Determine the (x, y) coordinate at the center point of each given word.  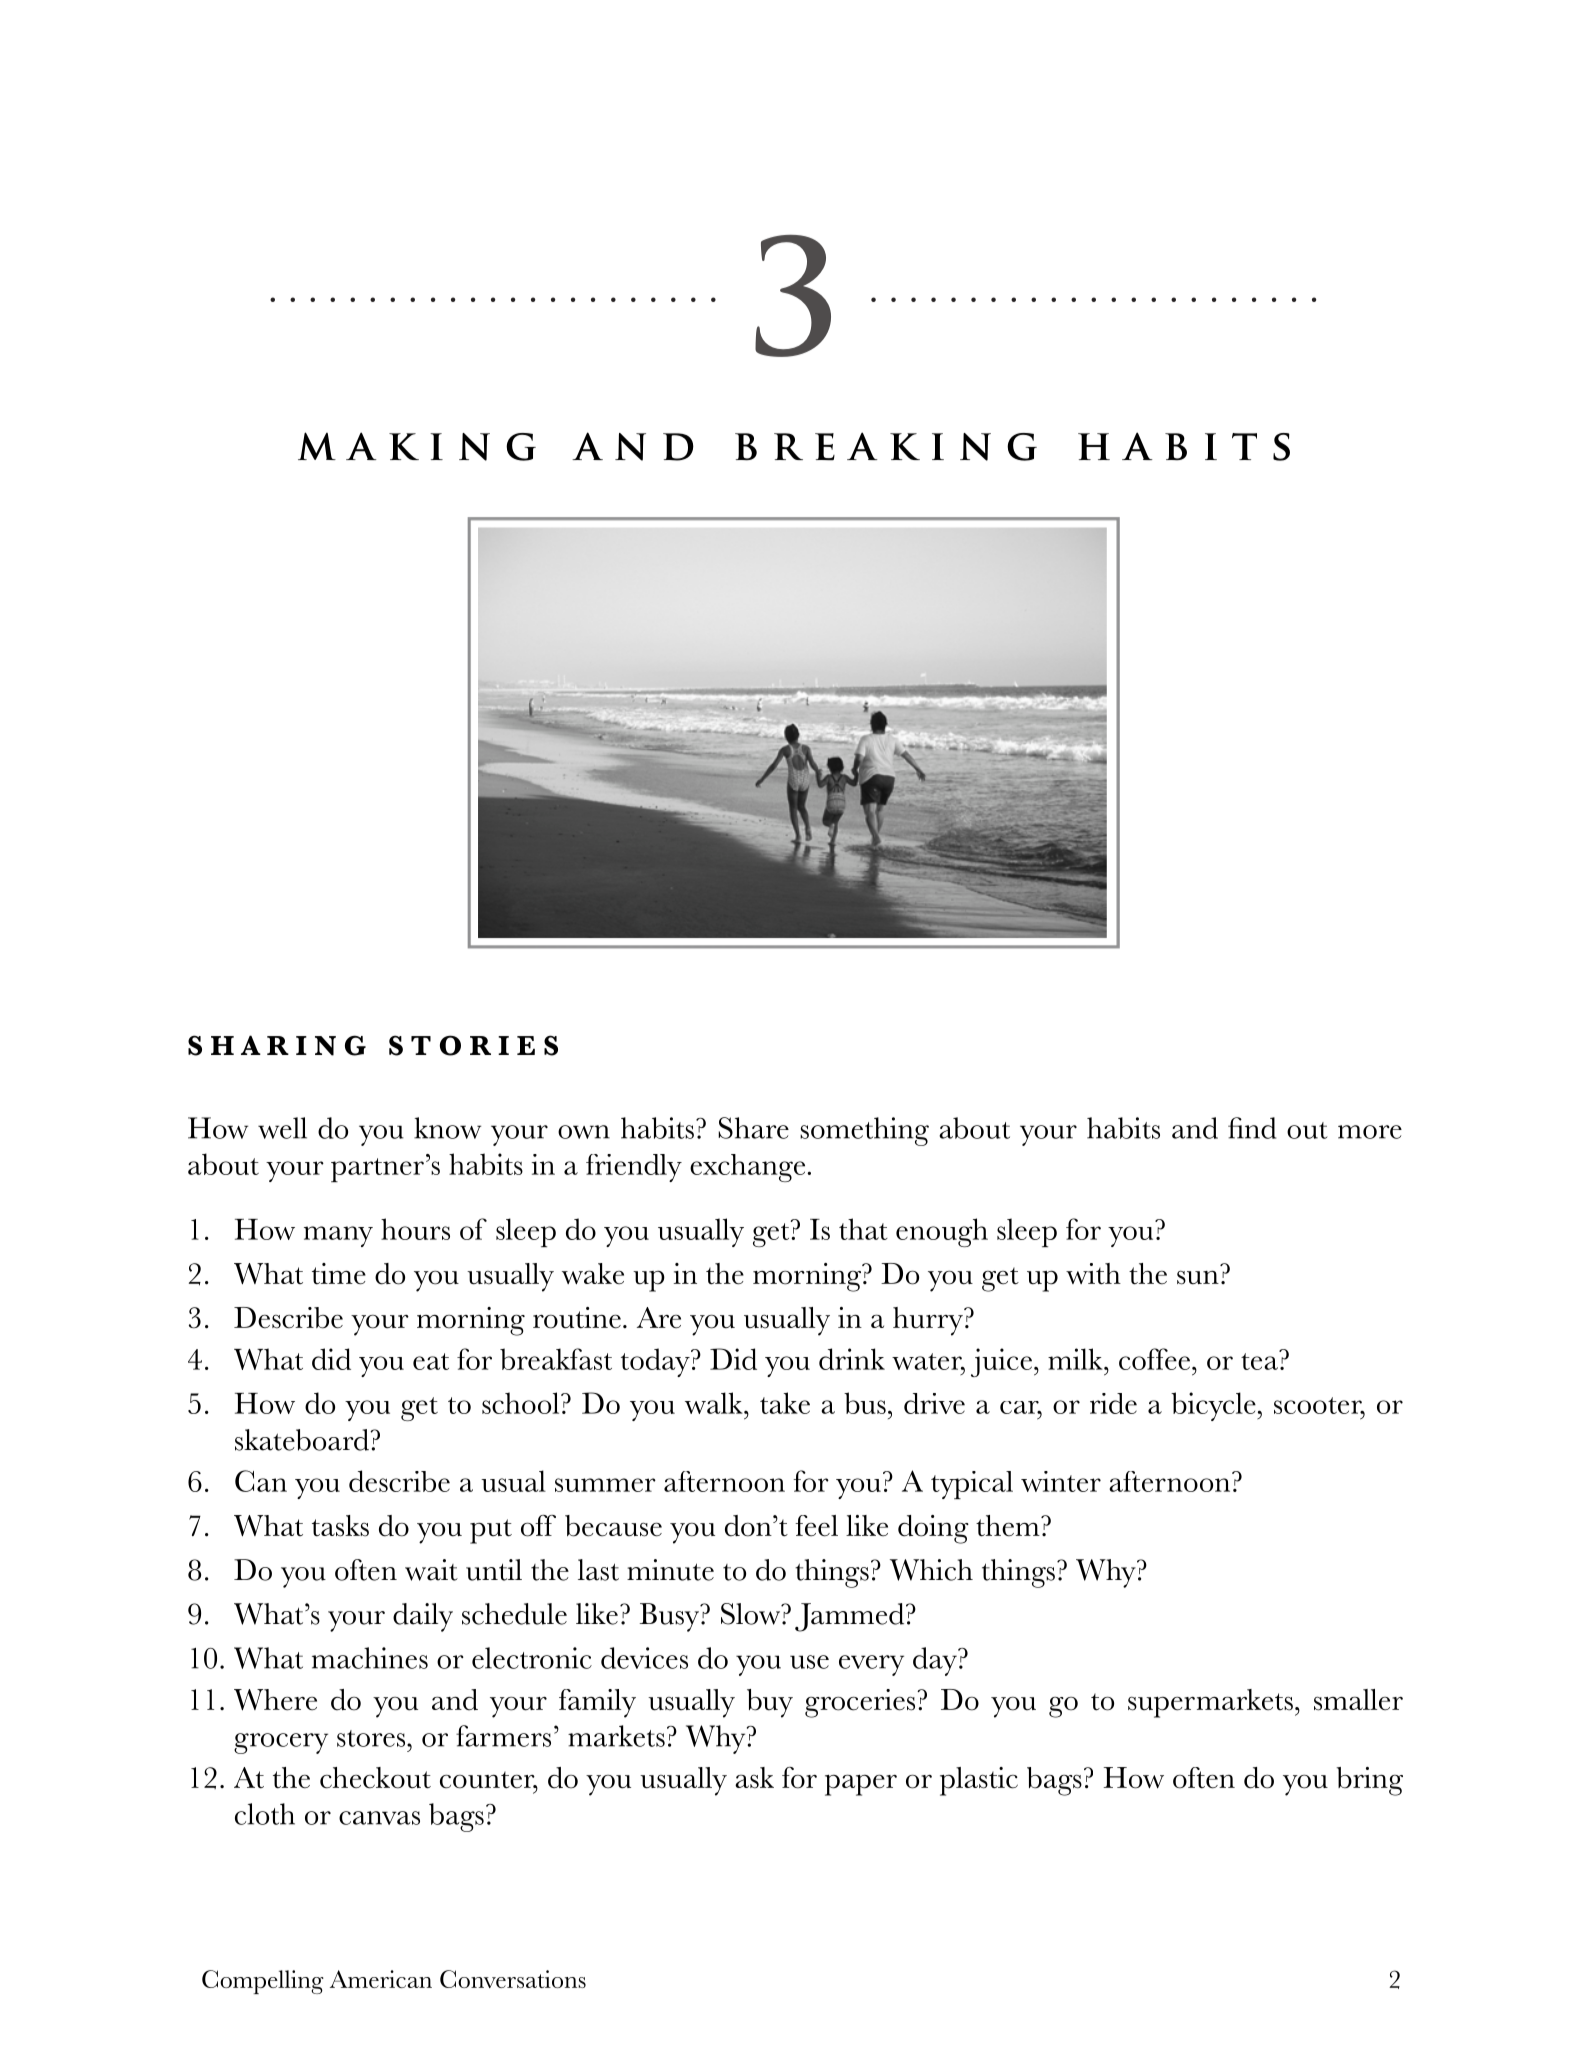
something (864, 1131)
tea (1260, 1360)
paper (861, 1785)
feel (816, 1526)
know (447, 1128)
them (1009, 1526)
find (1252, 1128)
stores (372, 1738)
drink (852, 1359)
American (381, 1979)
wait (431, 1570)
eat (431, 1361)
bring (1369, 1781)
